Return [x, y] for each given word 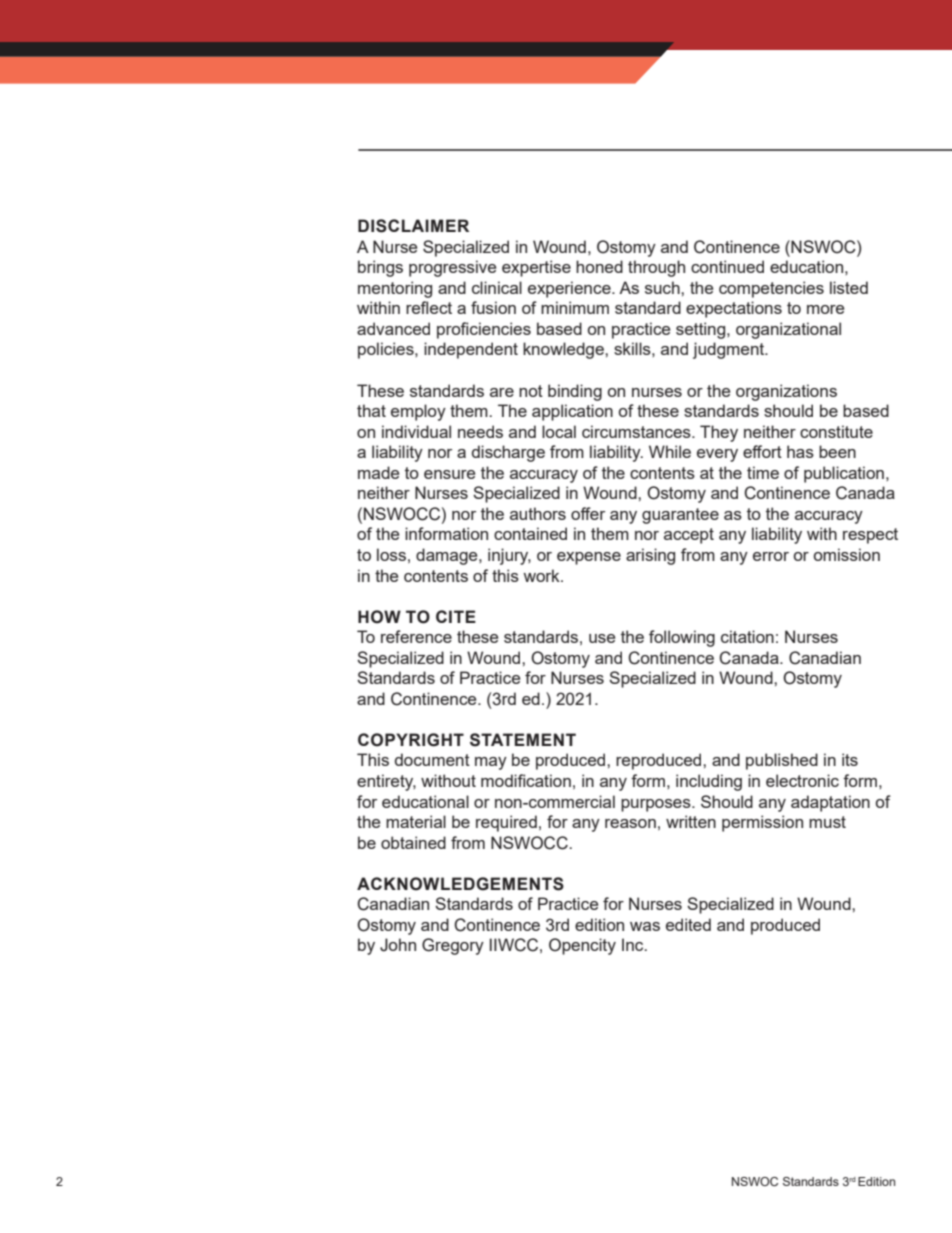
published [782, 761]
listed [849, 287]
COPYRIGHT [411, 740]
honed [599, 266]
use [602, 638]
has [800, 451]
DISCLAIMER [413, 226]
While [670, 451]
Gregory [453, 946]
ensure [449, 474]
